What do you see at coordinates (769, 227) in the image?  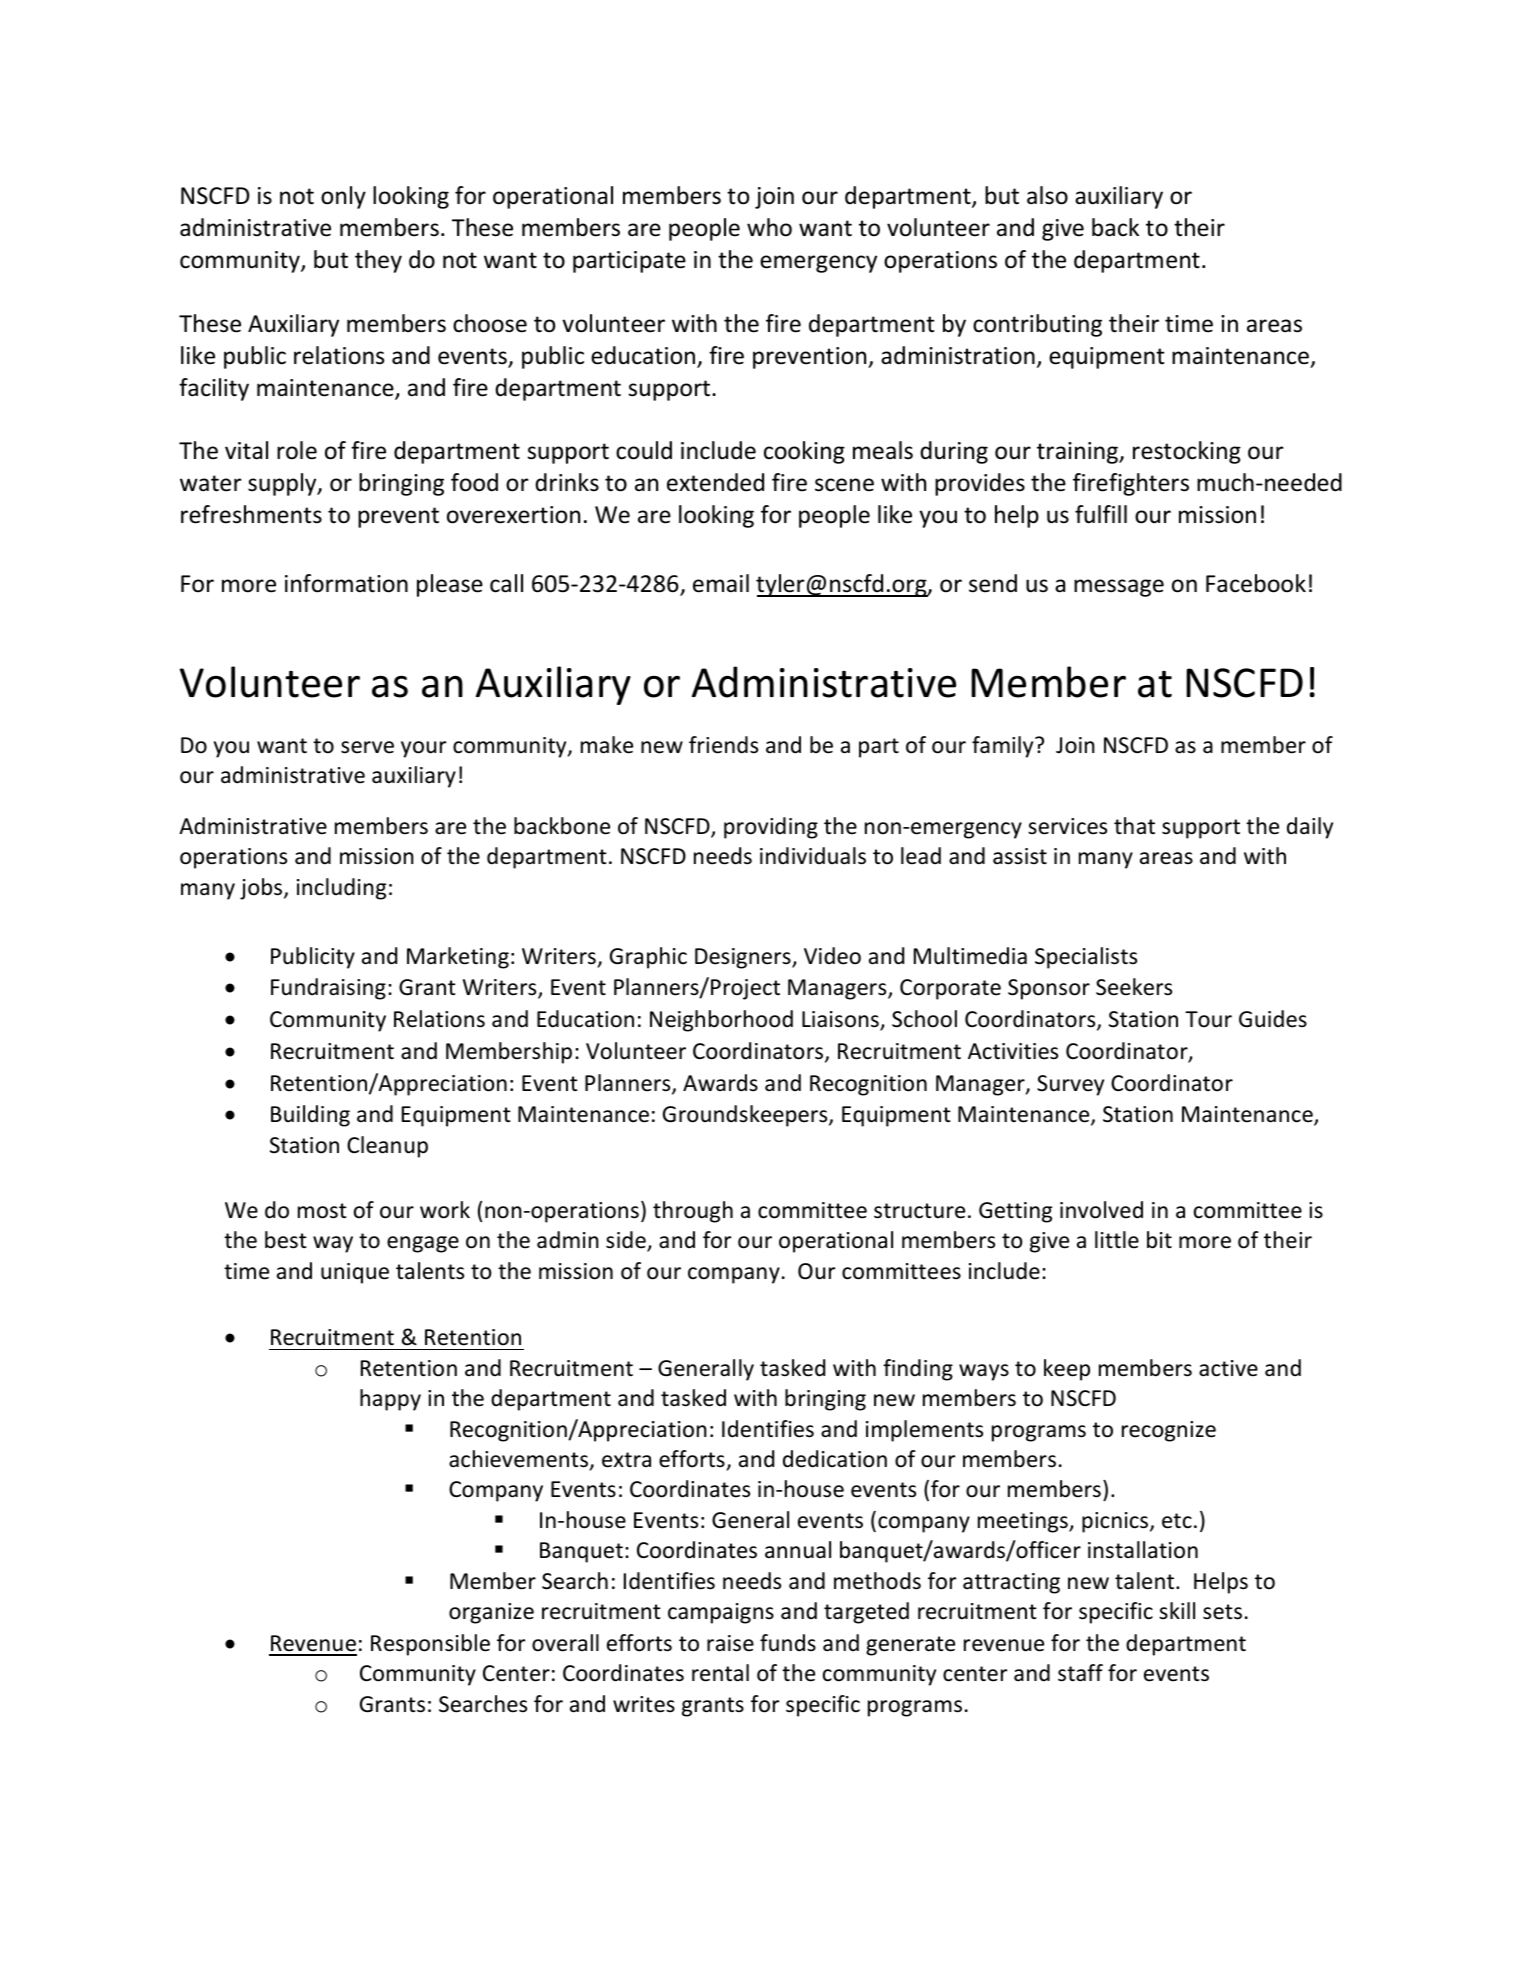 I see `who` at bounding box center [769, 227].
